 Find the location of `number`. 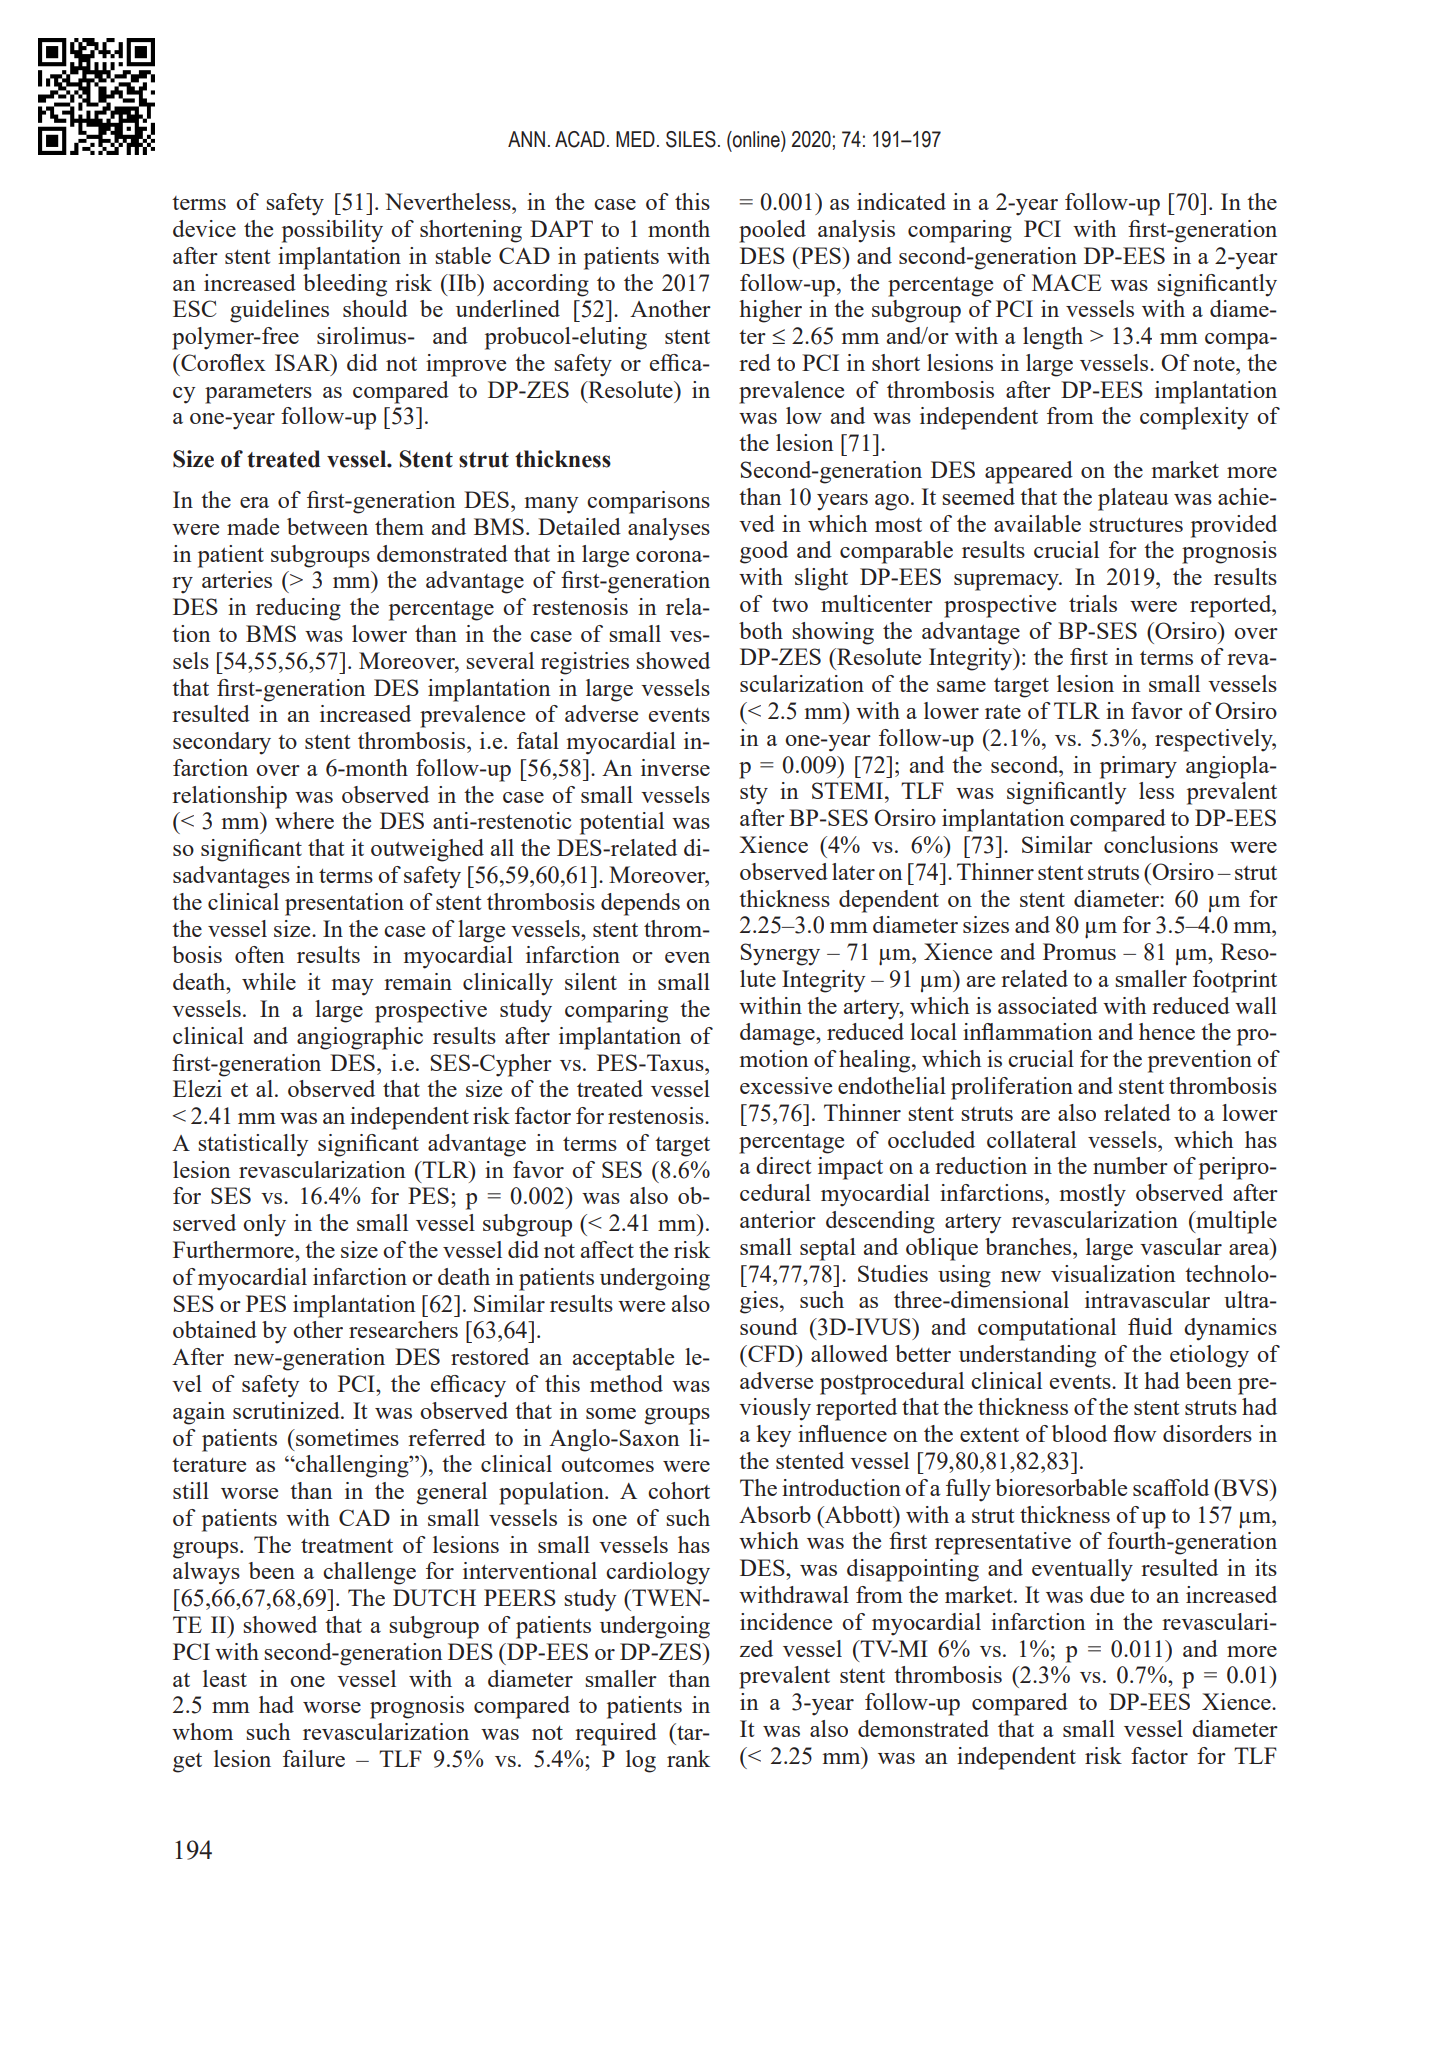

number is located at coordinates (1130, 1165).
